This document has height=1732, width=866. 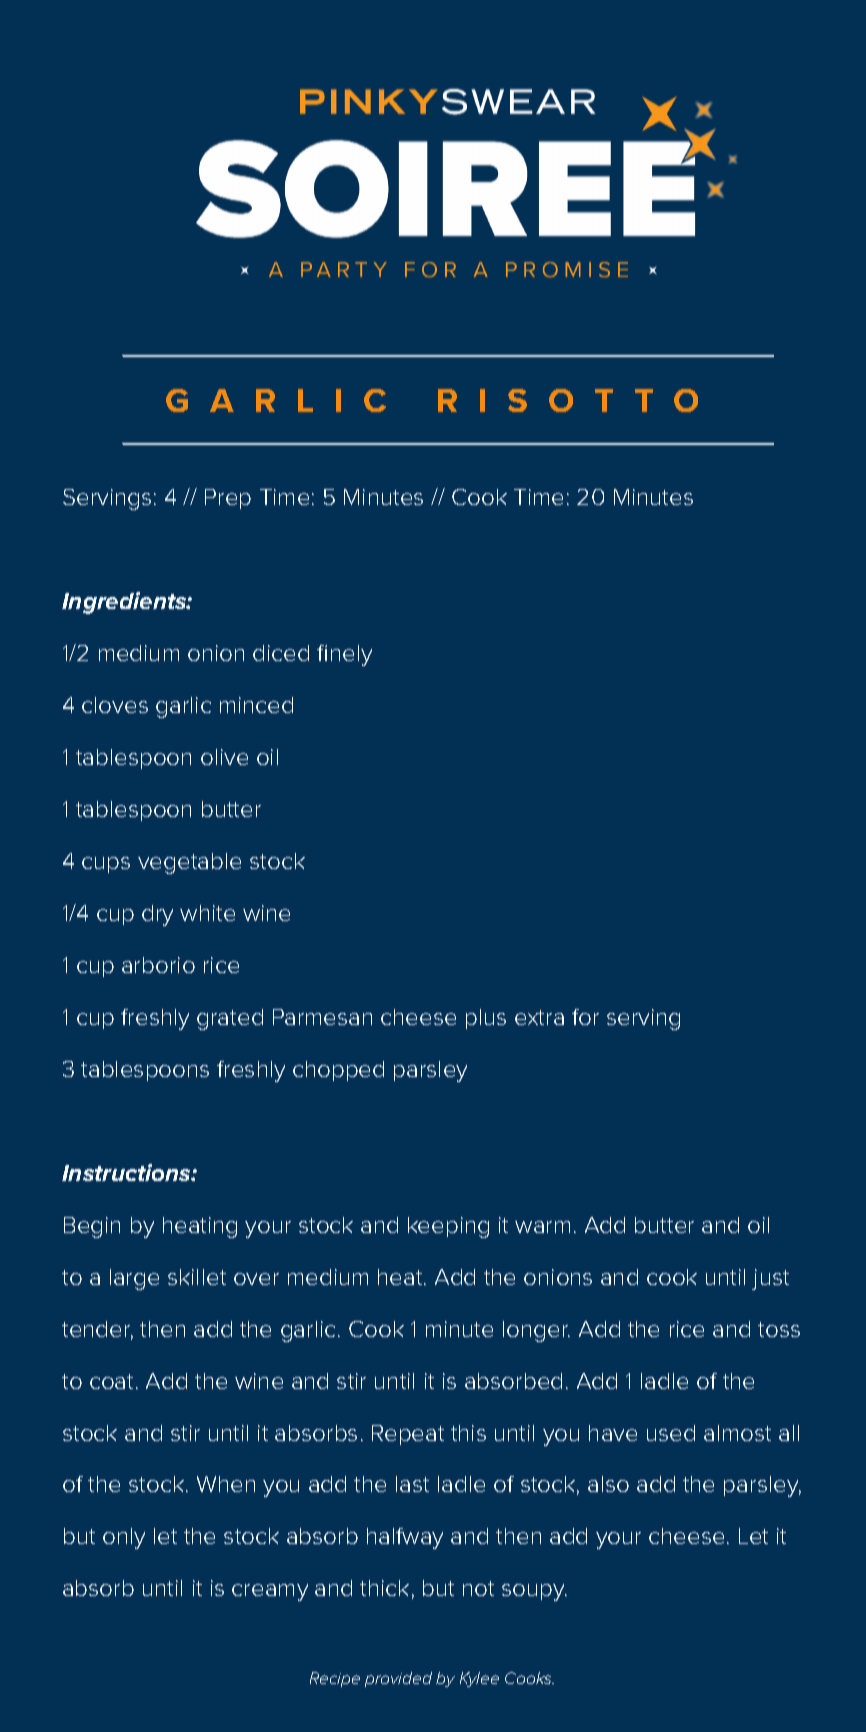 What do you see at coordinates (344, 655) in the document?
I see `finely` at bounding box center [344, 655].
